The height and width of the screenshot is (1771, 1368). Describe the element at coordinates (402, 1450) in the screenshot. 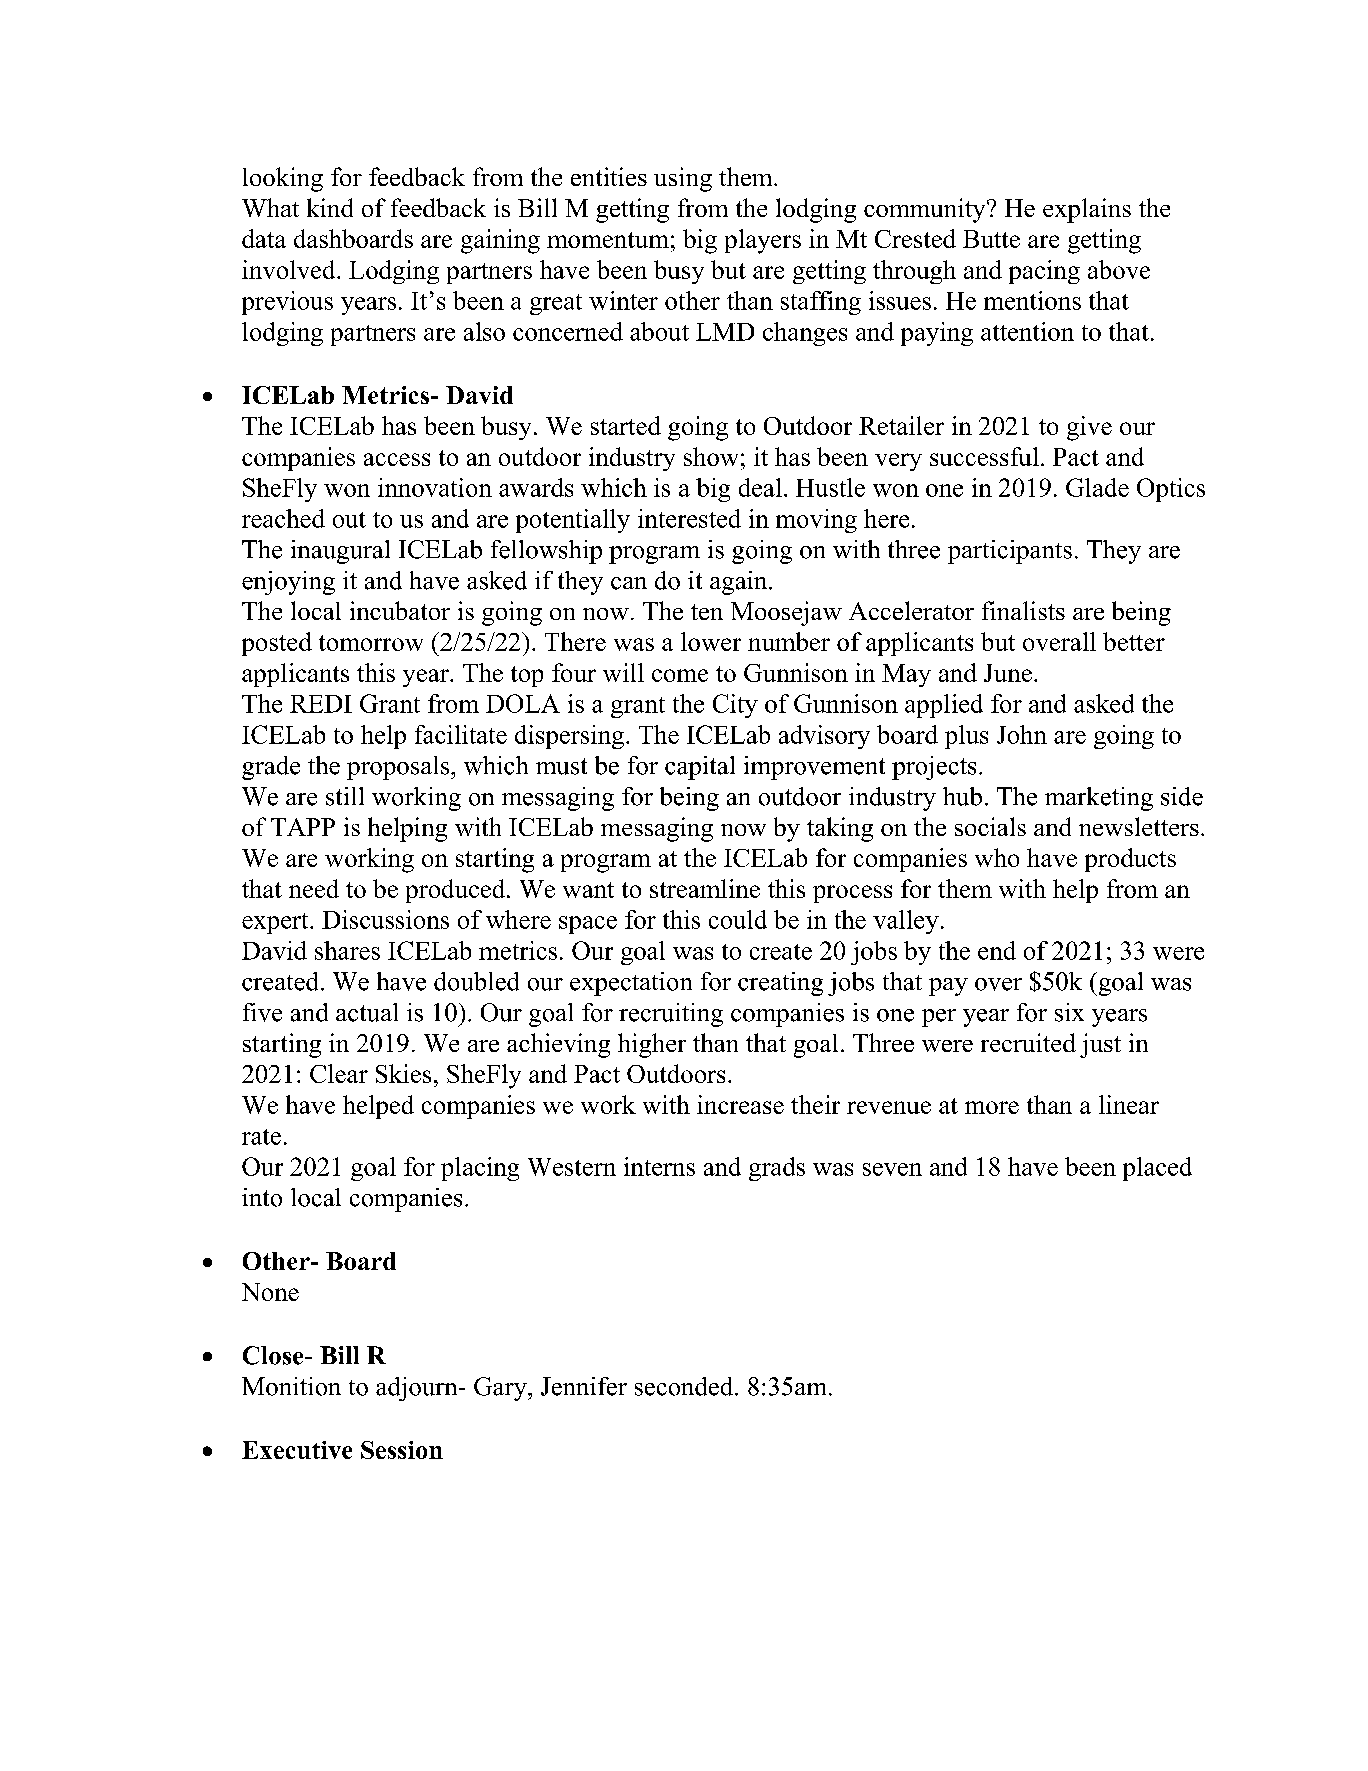

I see `Session` at that location.
